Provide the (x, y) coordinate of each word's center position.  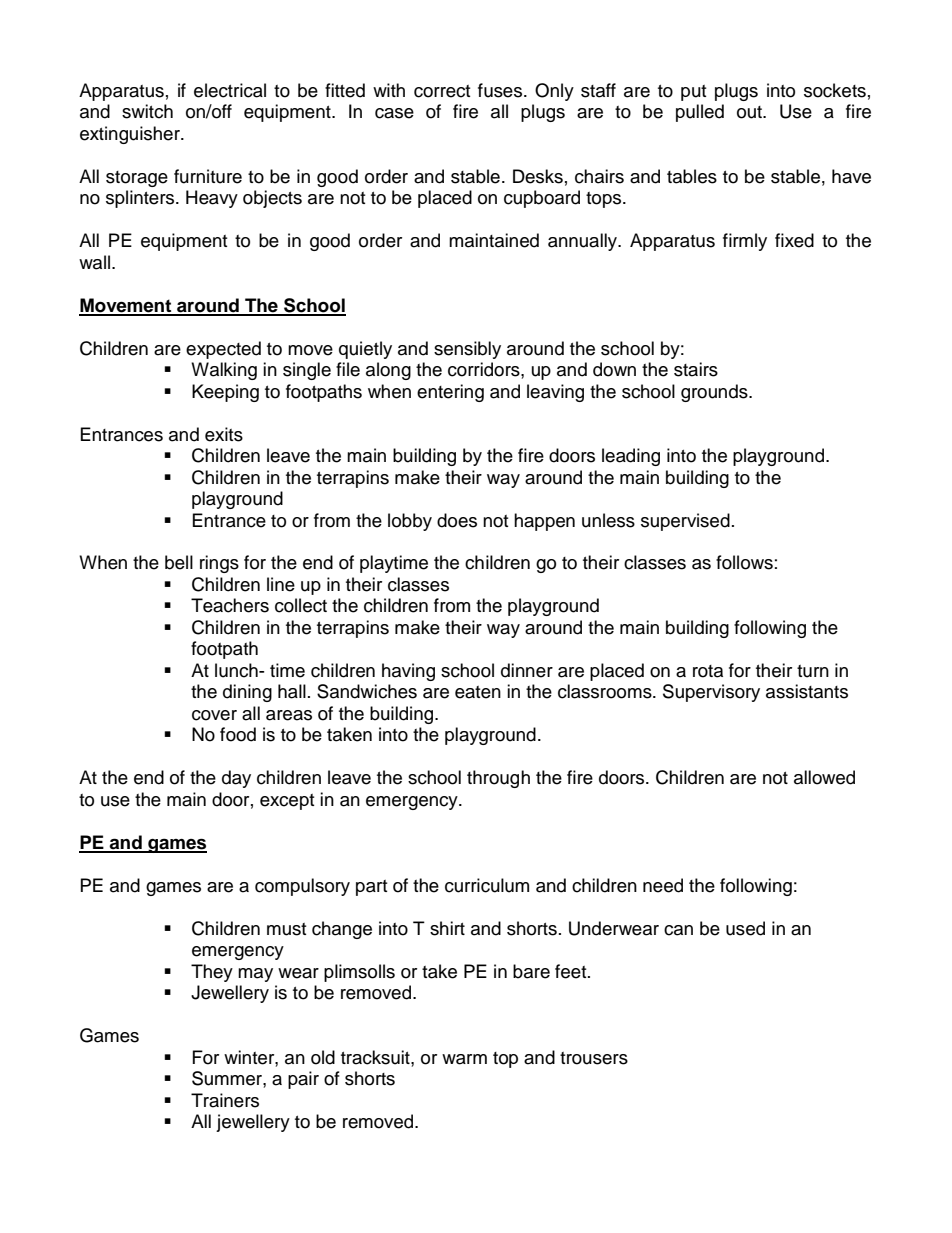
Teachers (230, 605)
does (457, 520)
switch (147, 111)
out (751, 112)
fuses (501, 90)
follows (744, 562)
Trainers (225, 1100)
